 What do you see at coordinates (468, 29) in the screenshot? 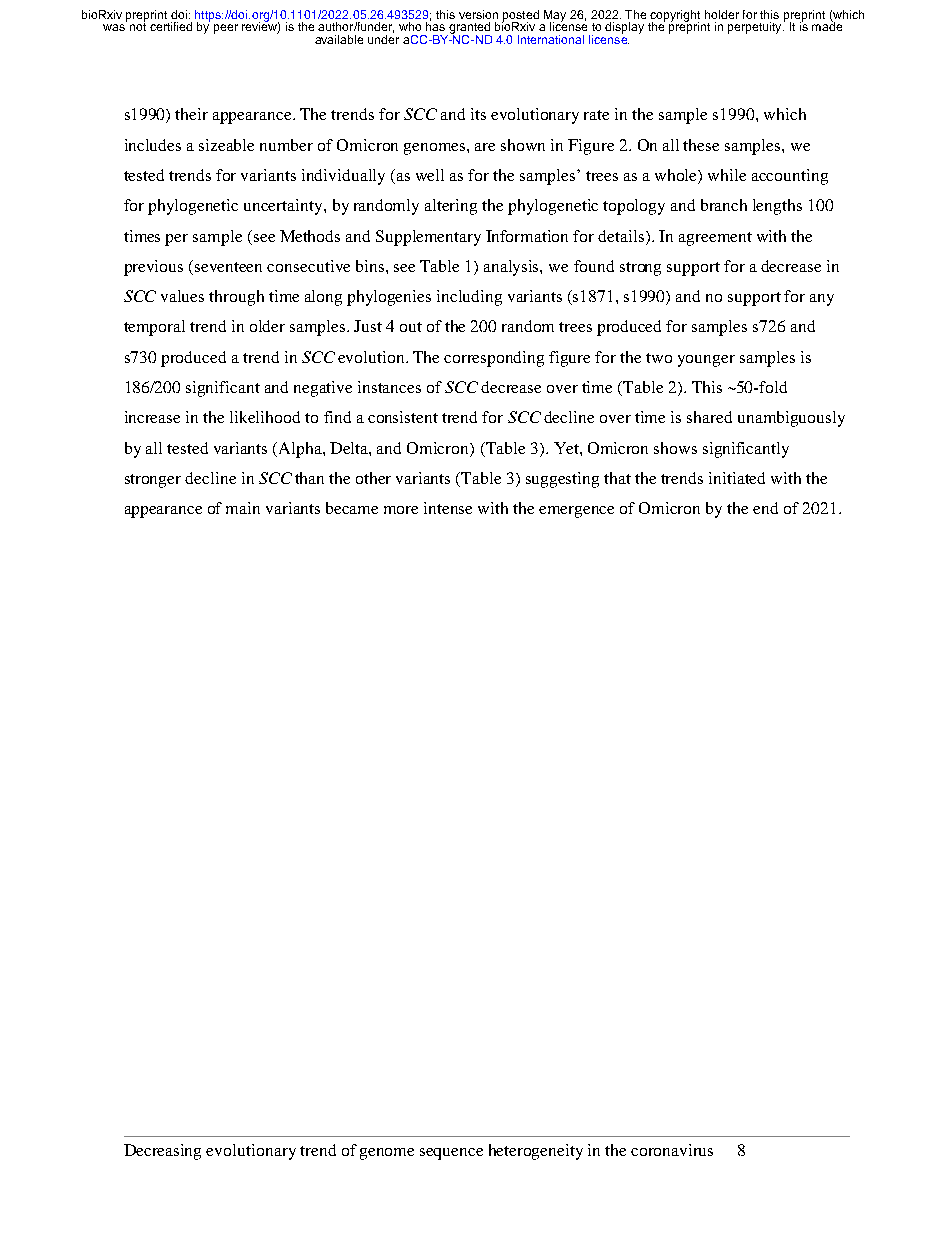
I see `granted` at bounding box center [468, 29].
